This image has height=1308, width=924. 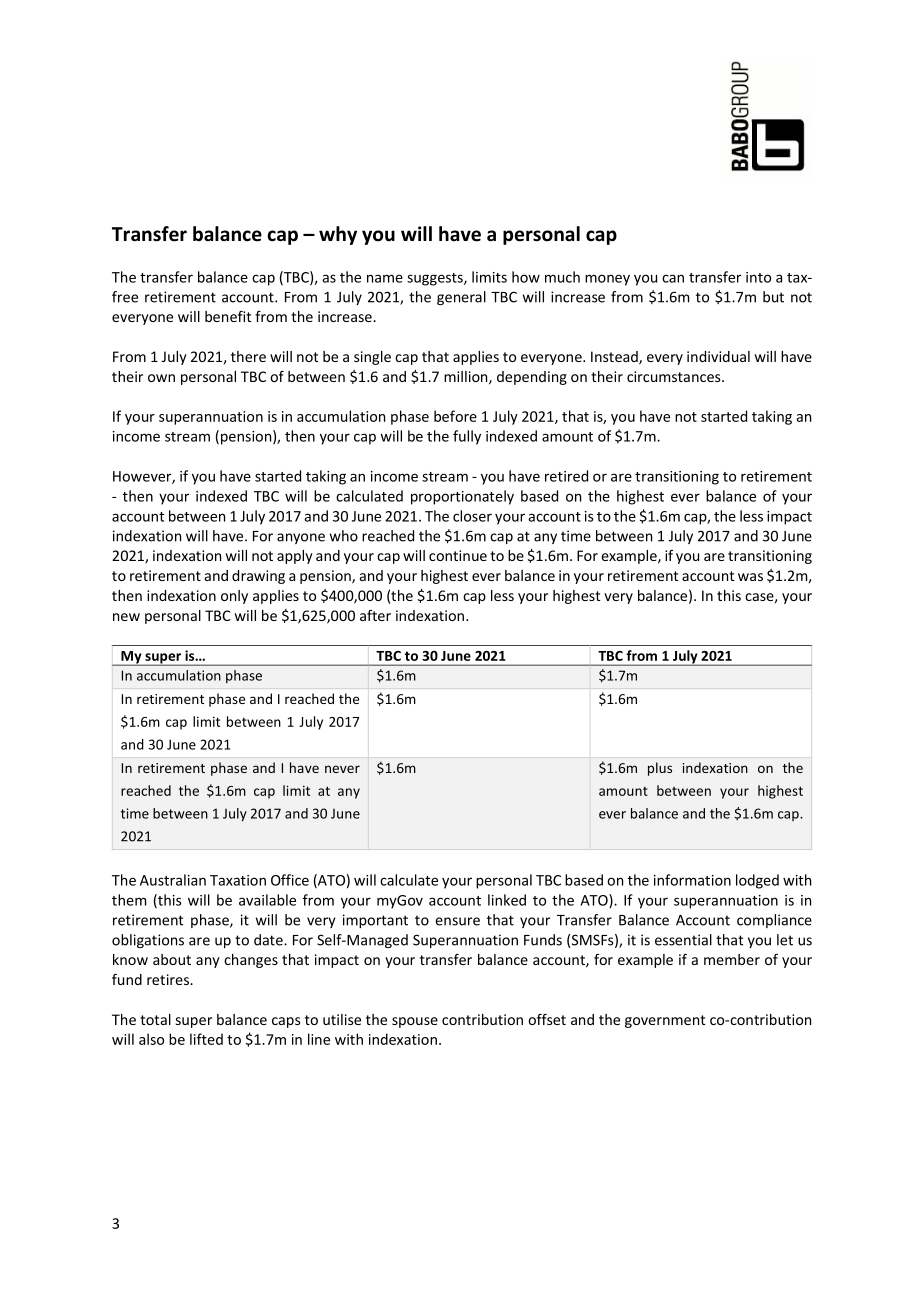 What do you see at coordinates (173, 880) in the image?
I see `Australian` at bounding box center [173, 880].
